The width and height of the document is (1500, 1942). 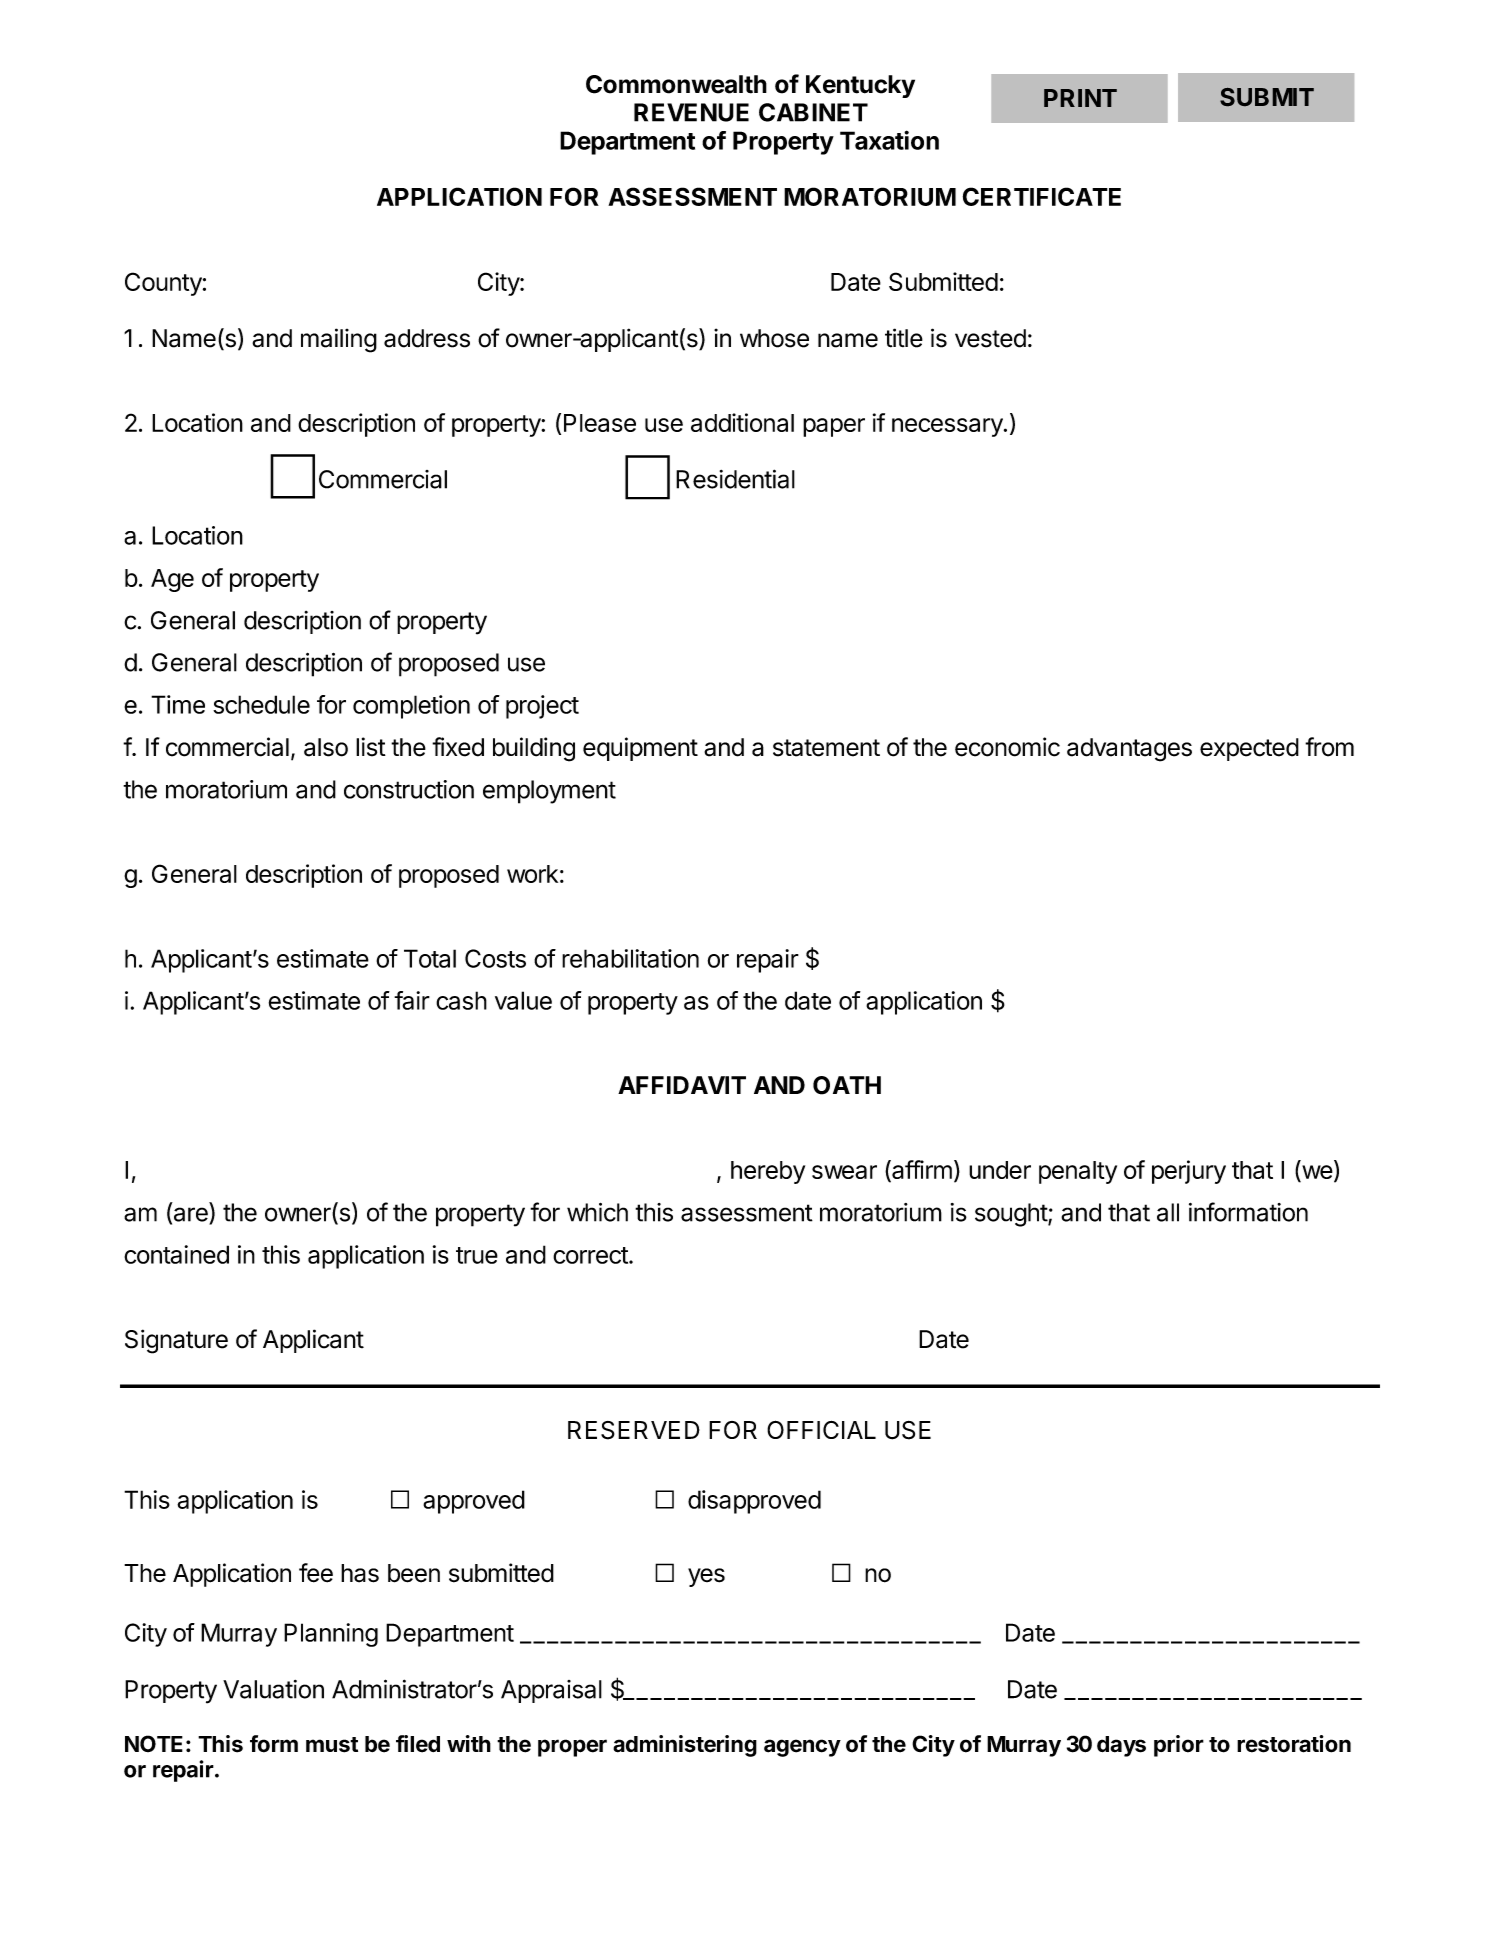 What do you see at coordinates (261, 704) in the document?
I see `schedule` at bounding box center [261, 704].
